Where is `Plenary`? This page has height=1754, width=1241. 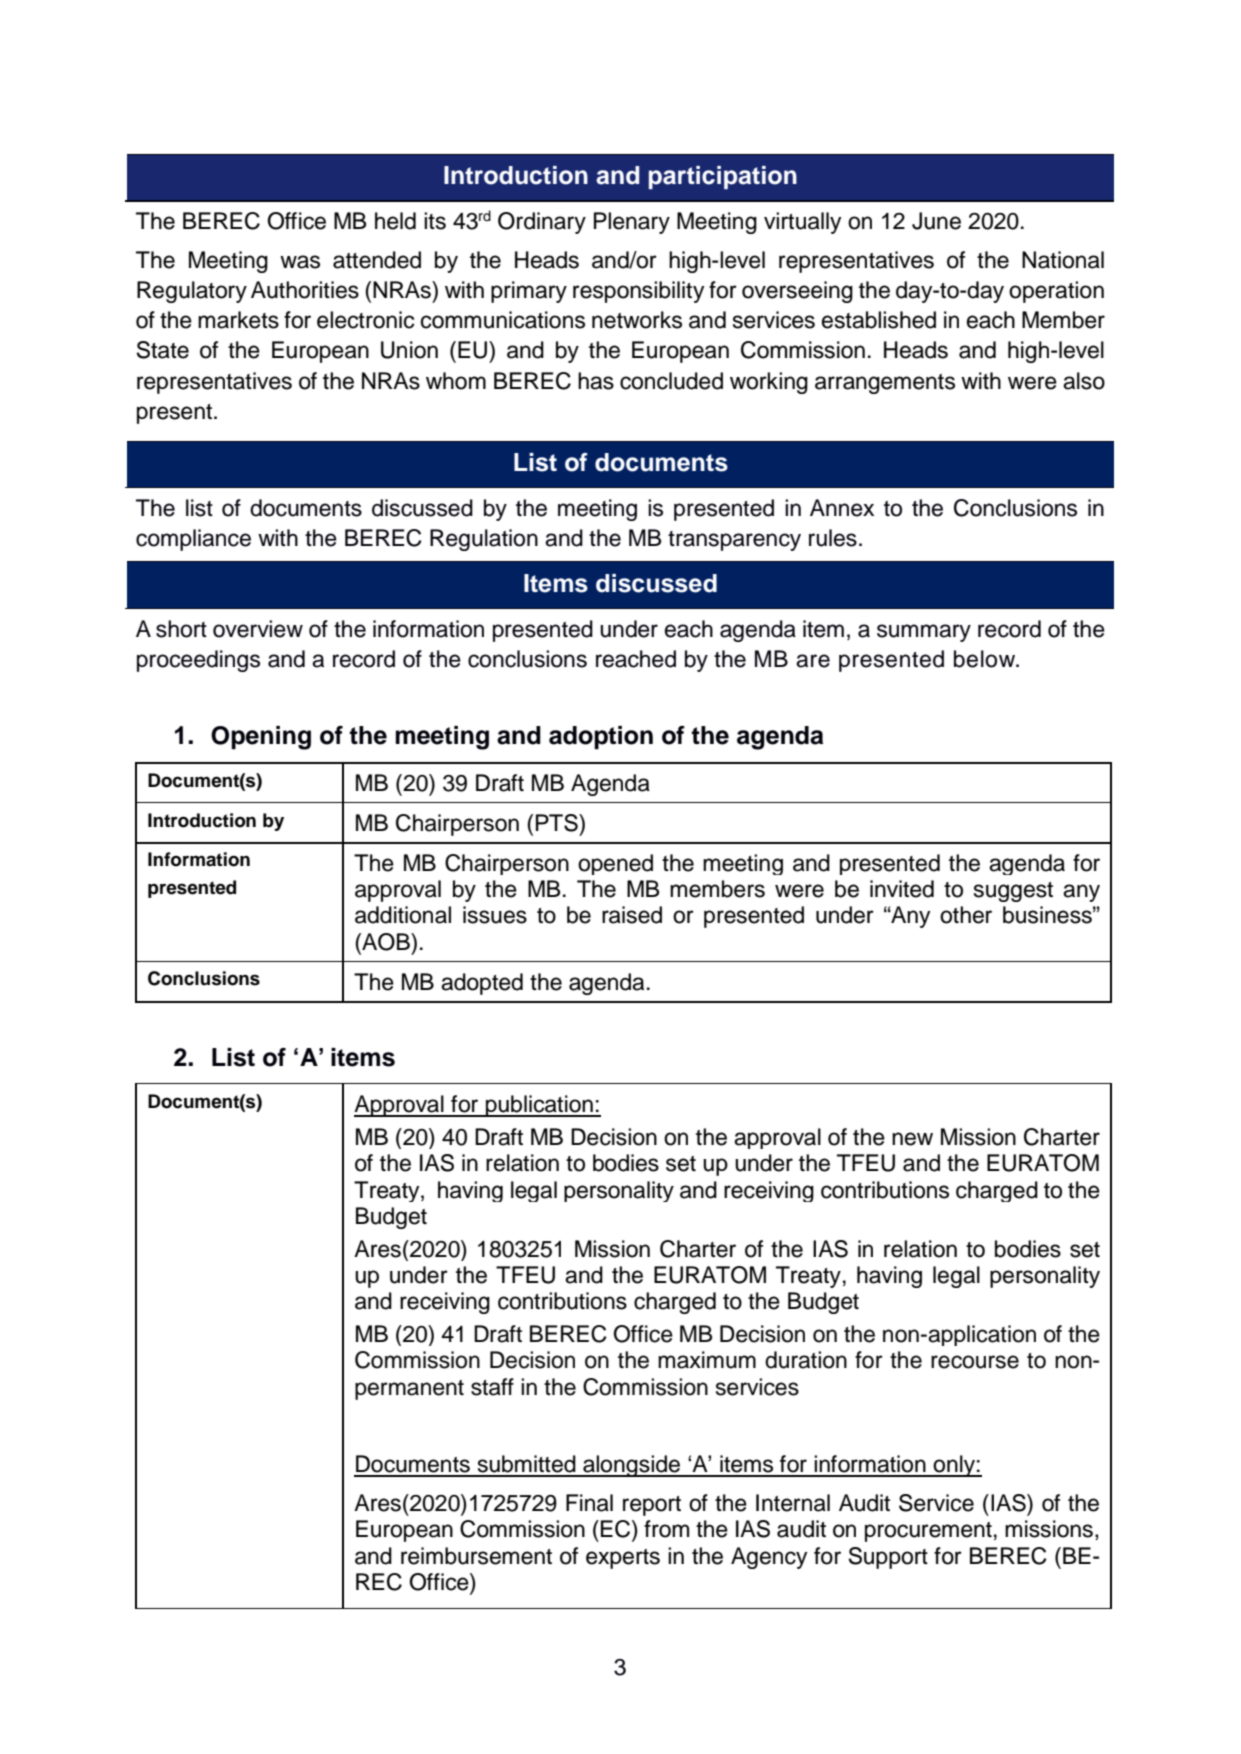 Plenary is located at coordinates (632, 223).
